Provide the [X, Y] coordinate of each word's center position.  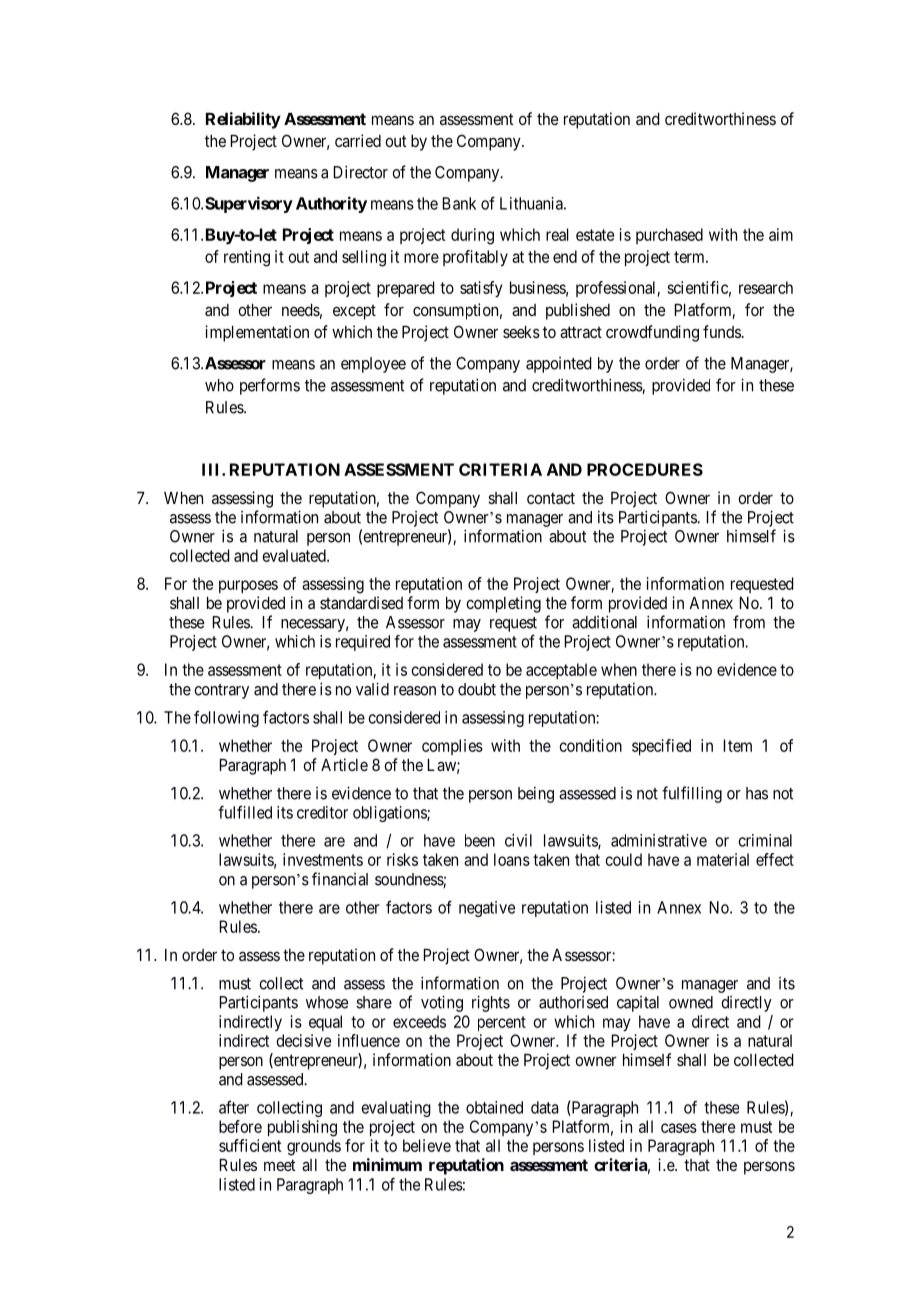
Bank [459, 203]
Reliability [243, 120]
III [212, 469]
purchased [669, 236]
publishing [302, 1128]
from [749, 622]
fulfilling [692, 794]
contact [551, 498]
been [480, 840]
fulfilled [245, 812]
